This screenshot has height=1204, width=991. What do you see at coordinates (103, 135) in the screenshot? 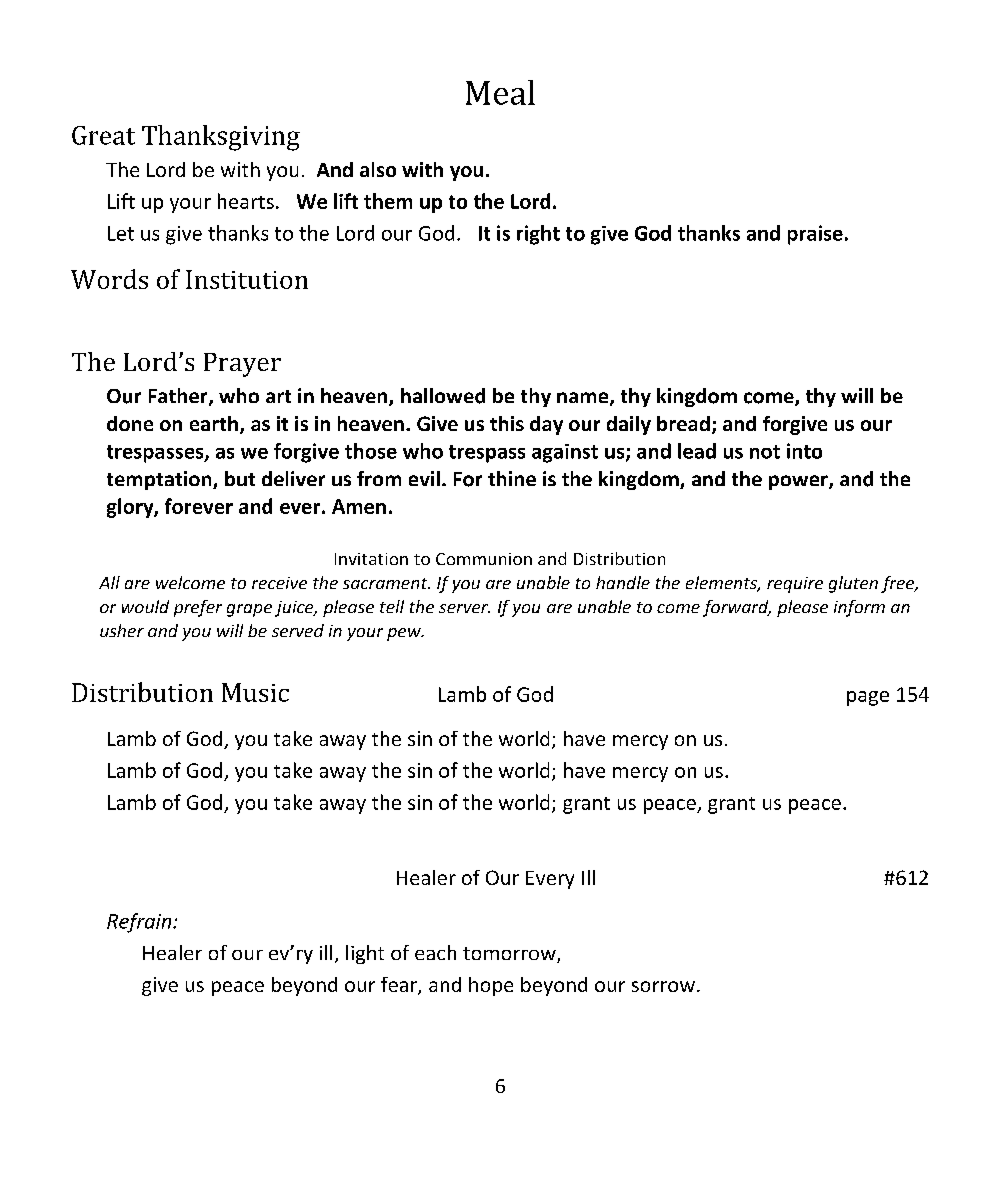
I see `Great` at bounding box center [103, 135].
